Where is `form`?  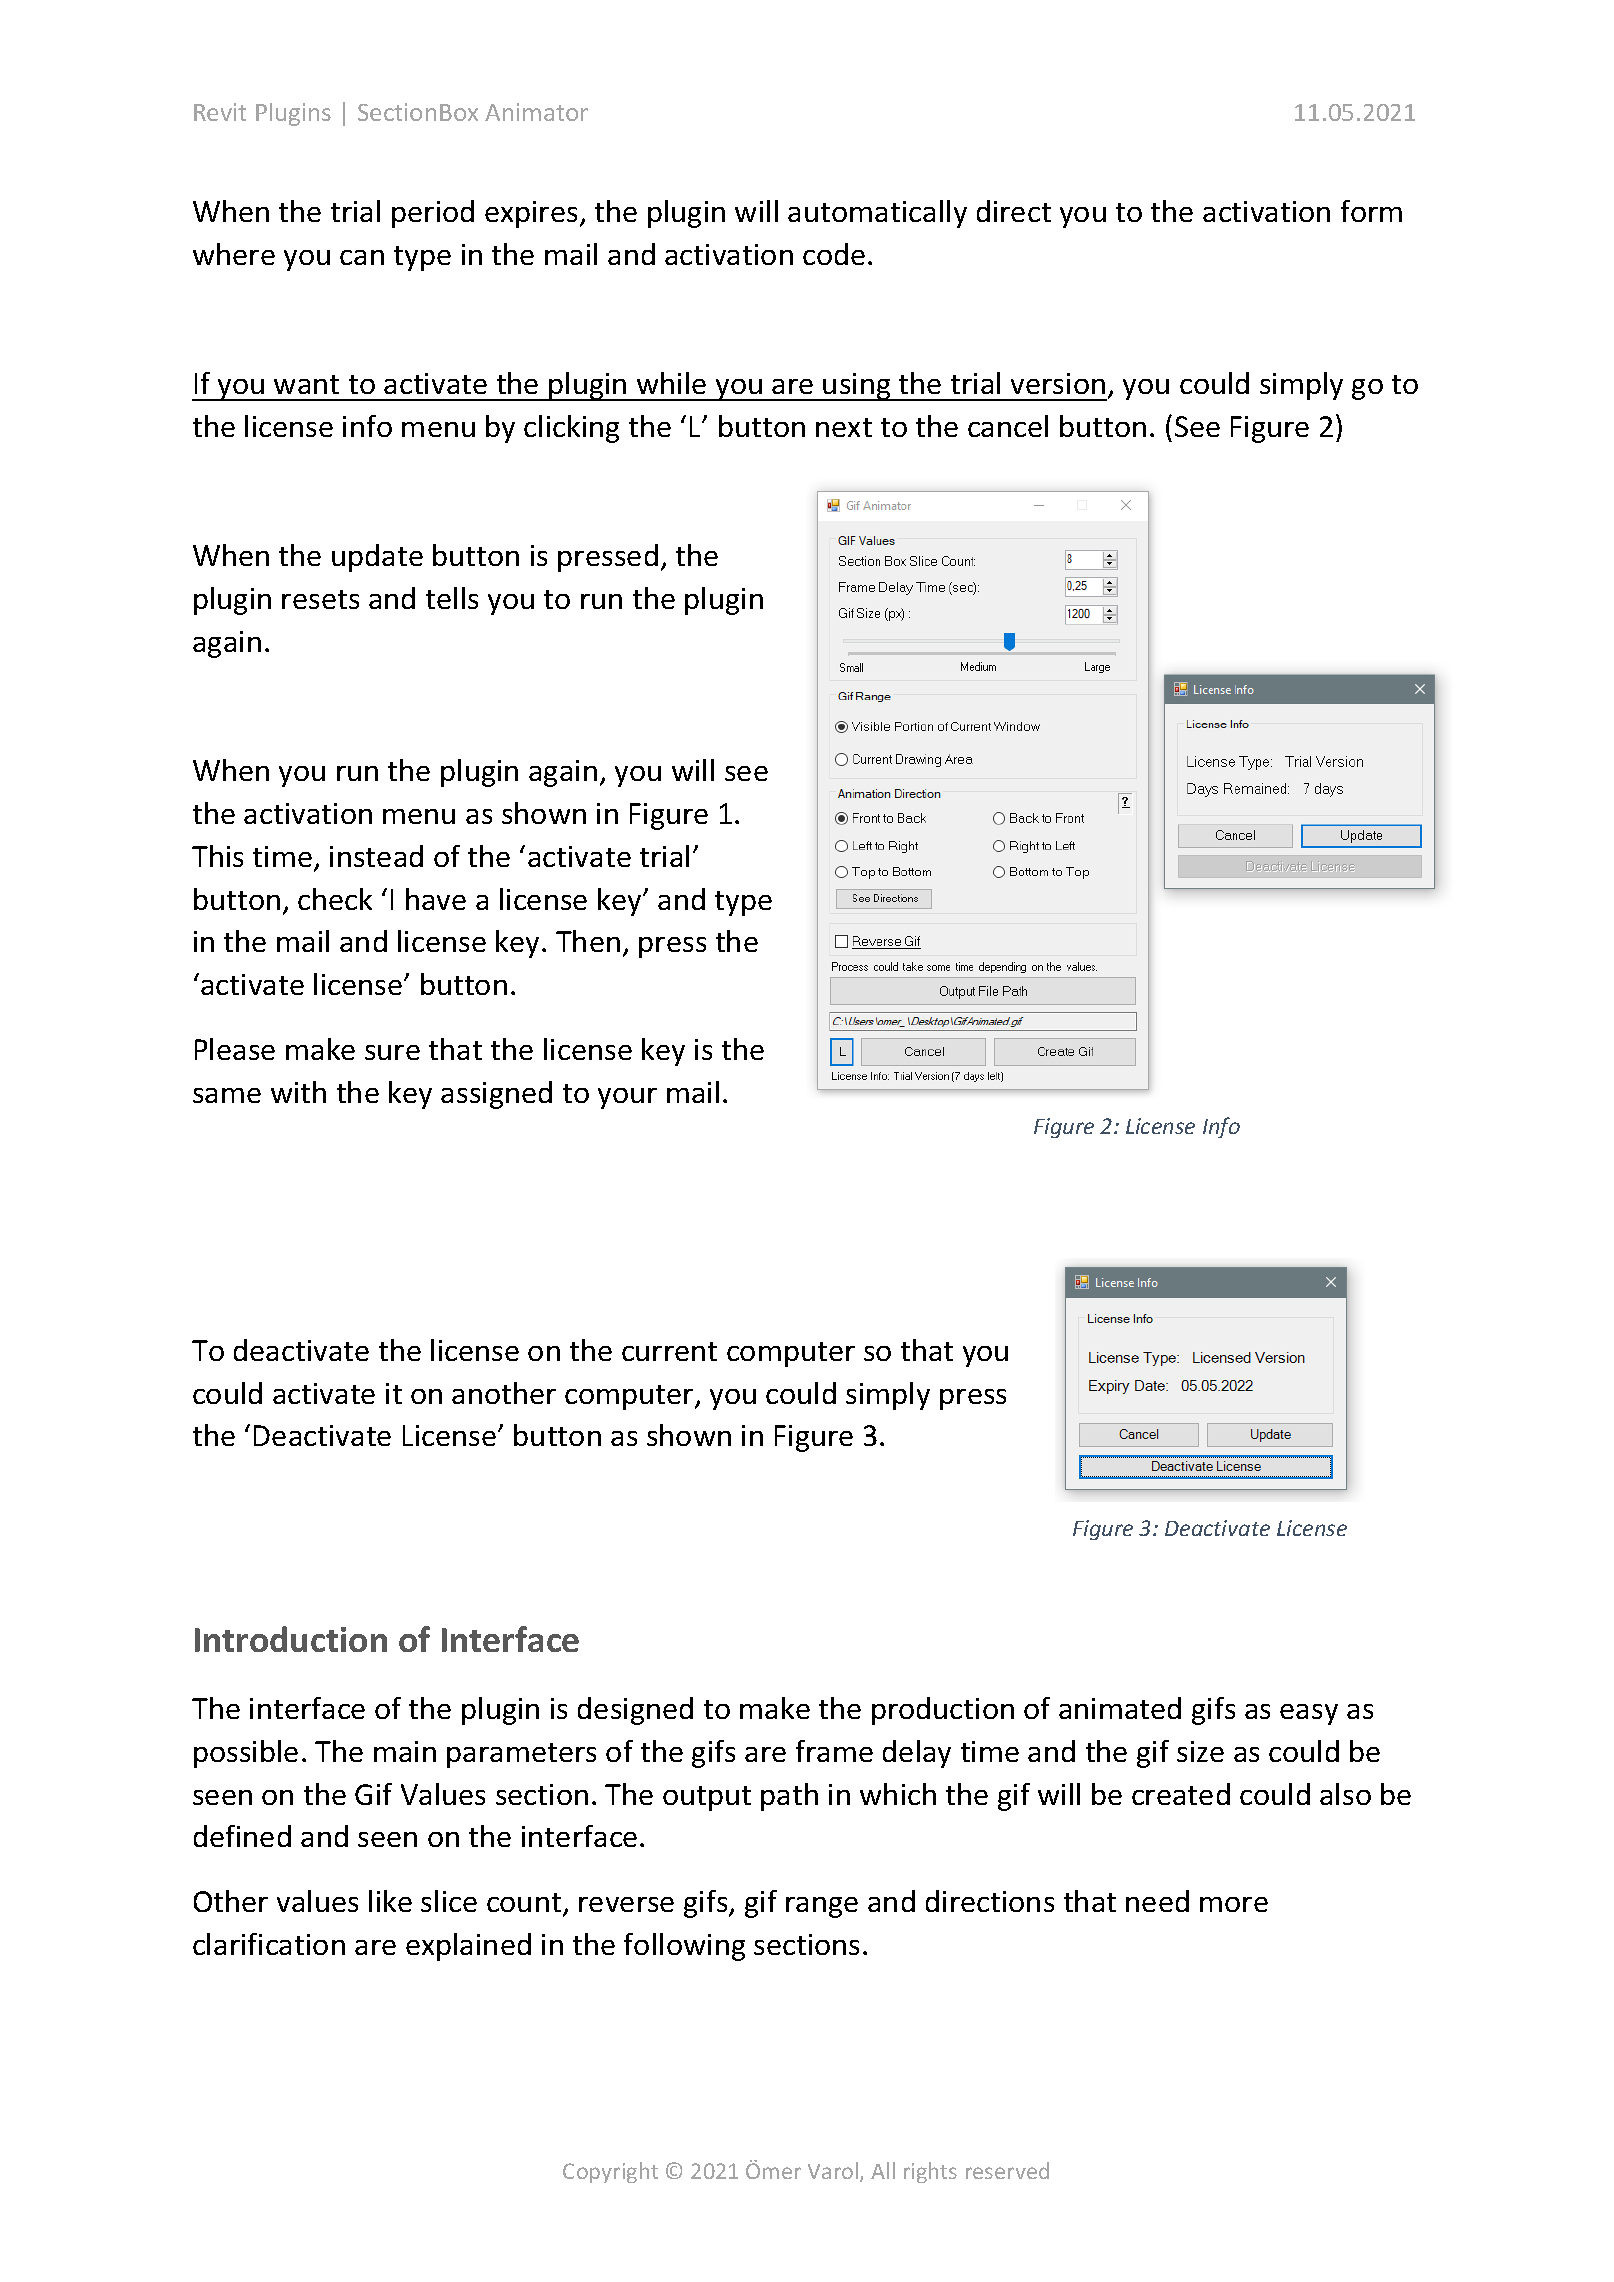
form is located at coordinates (1371, 211).
